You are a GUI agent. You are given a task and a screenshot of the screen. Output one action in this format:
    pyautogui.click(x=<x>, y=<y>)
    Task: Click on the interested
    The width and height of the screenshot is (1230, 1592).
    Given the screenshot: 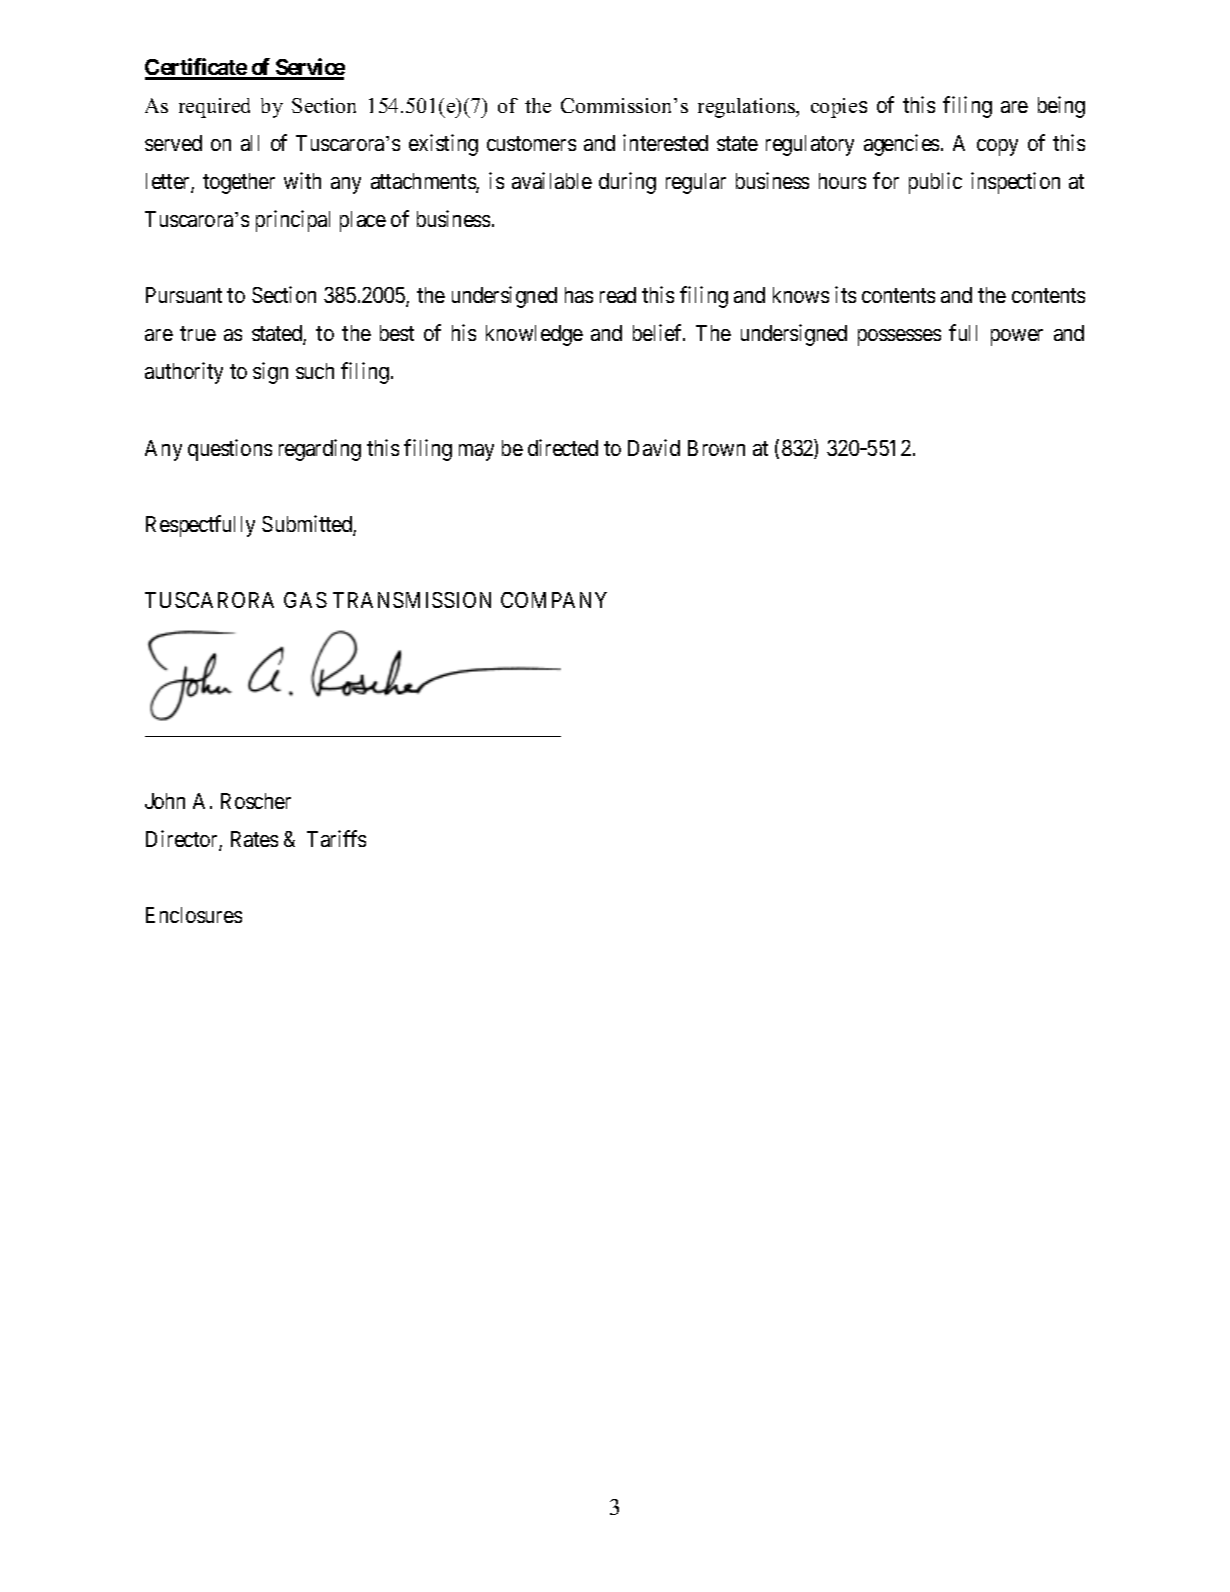 What is the action you would take?
    pyautogui.click(x=665, y=142)
